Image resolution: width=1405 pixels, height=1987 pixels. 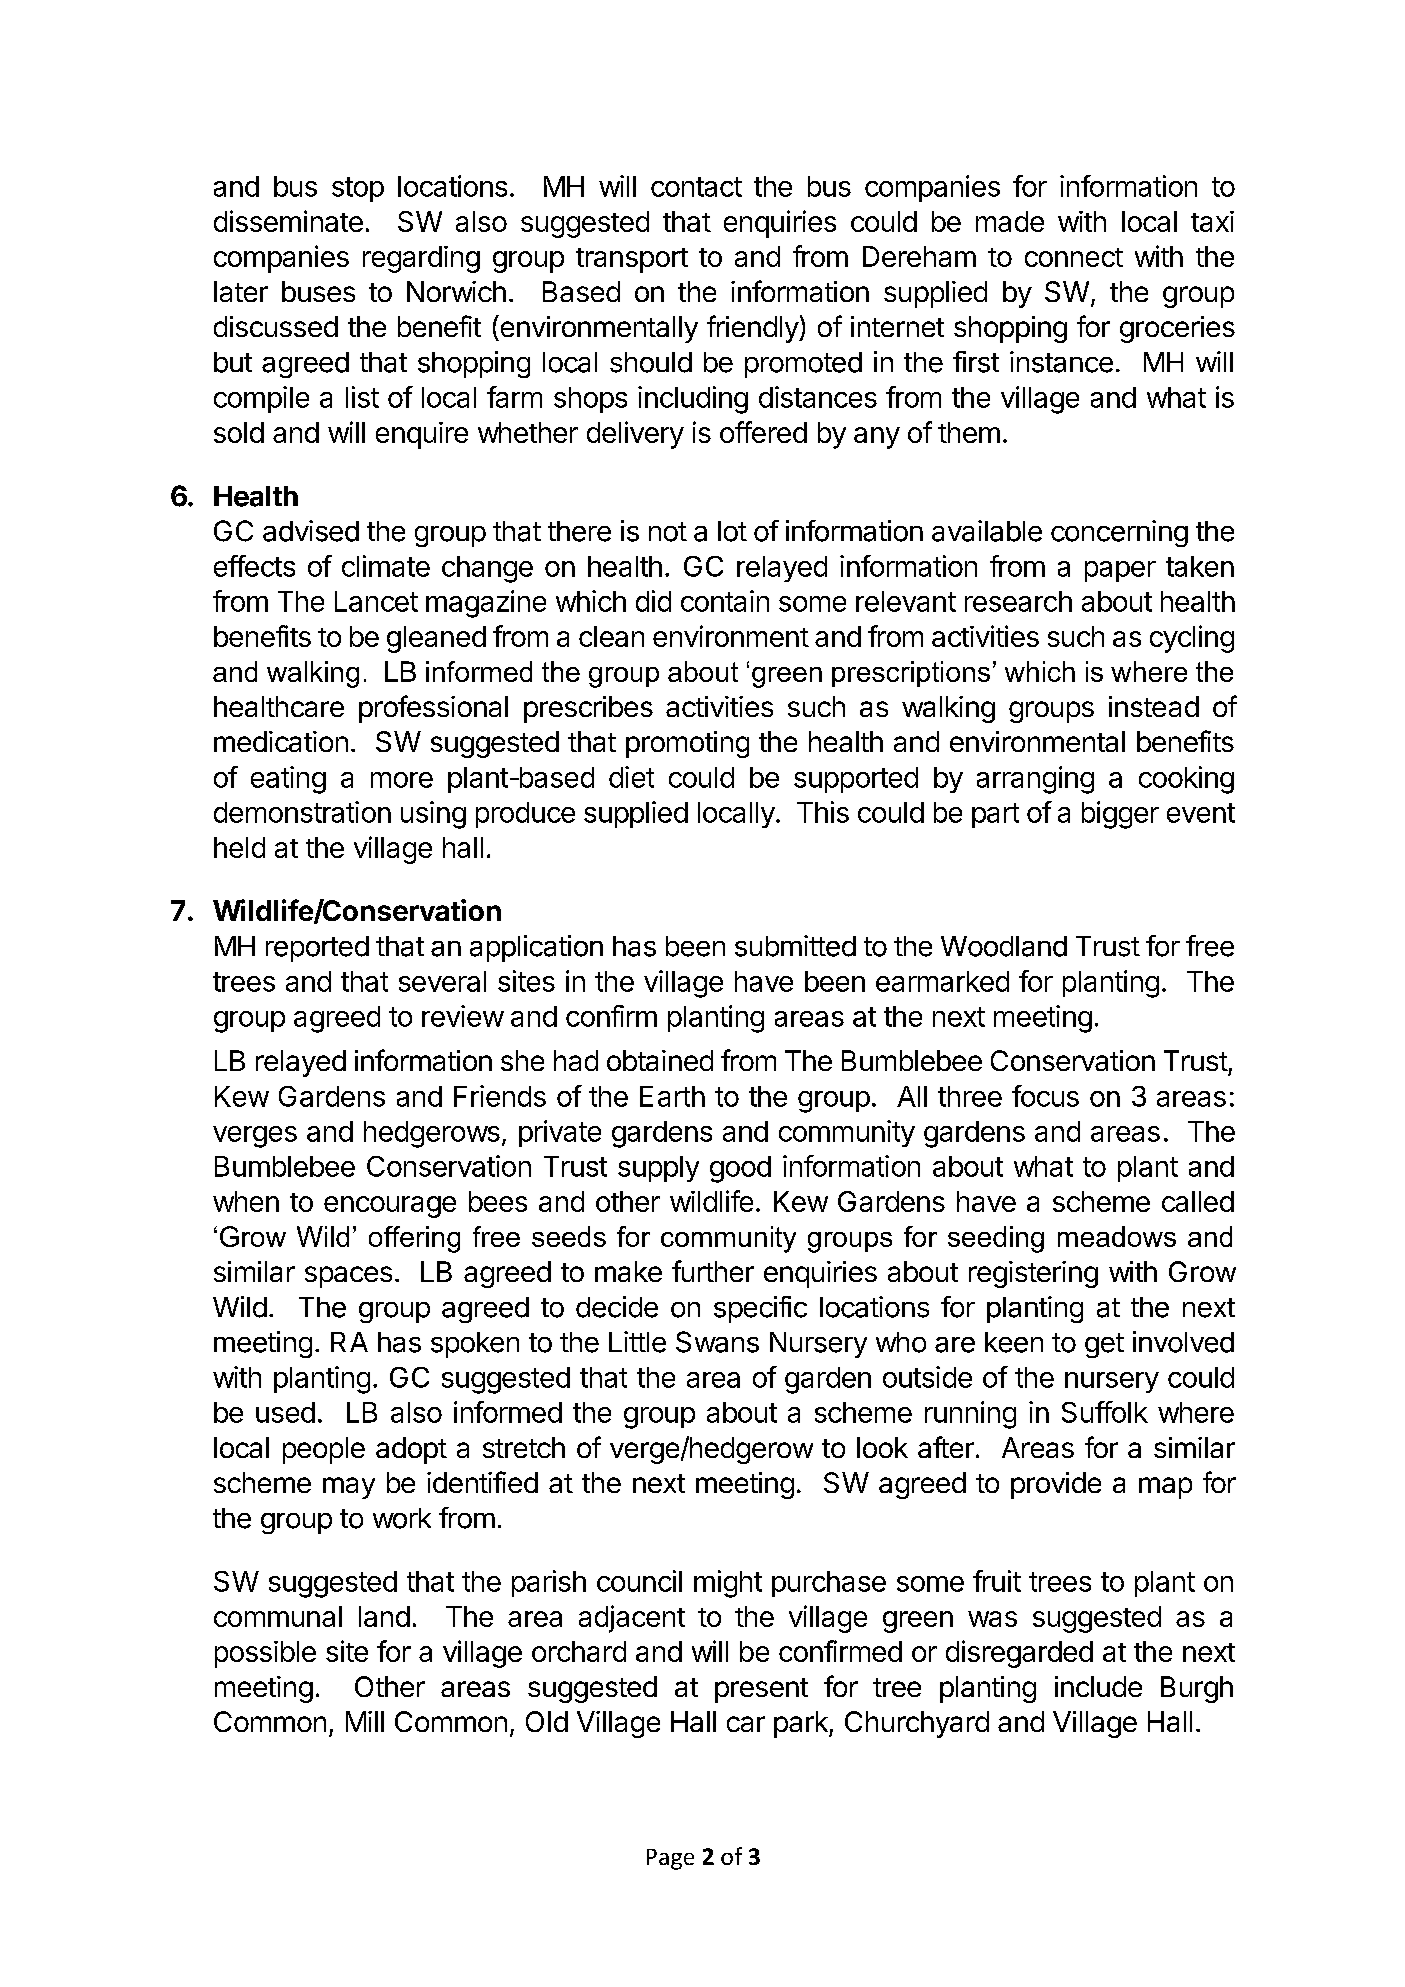 What do you see at coordinates (687, 744) in the image?
I see `promoting` at bounding box center [687, 744].
